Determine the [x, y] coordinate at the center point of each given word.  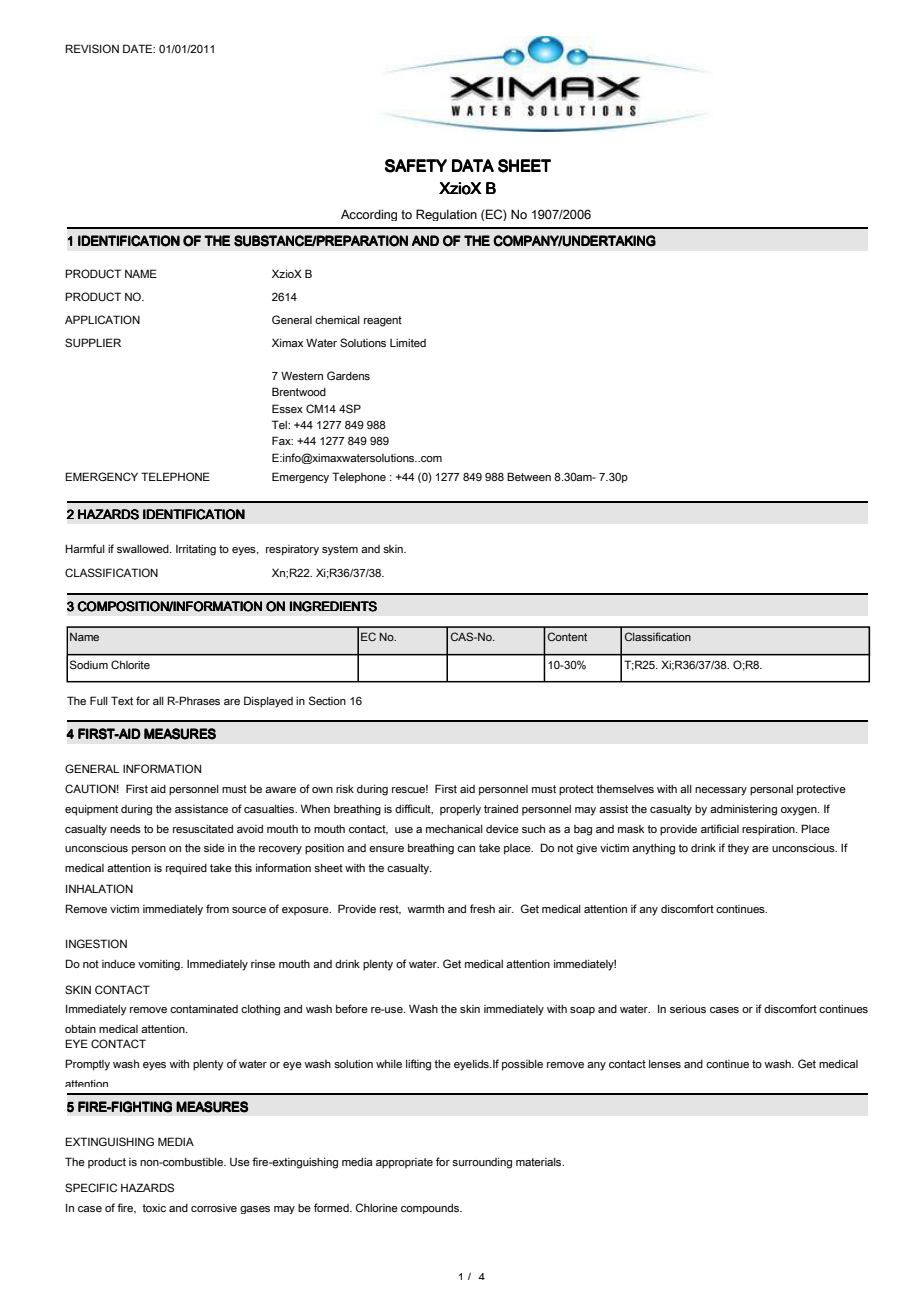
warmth [425, 909]
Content [567, 636]
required [186, 869]
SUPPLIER [93, 342]
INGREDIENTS [333, 606]
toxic [154, 1208]
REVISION [92, 48]
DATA [473, 165]
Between [529, 476]
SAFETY [416, 166]
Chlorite [130, 664]
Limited [408, 343]
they [738, 849]
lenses [665, 1064]
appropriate [404, 1163]
